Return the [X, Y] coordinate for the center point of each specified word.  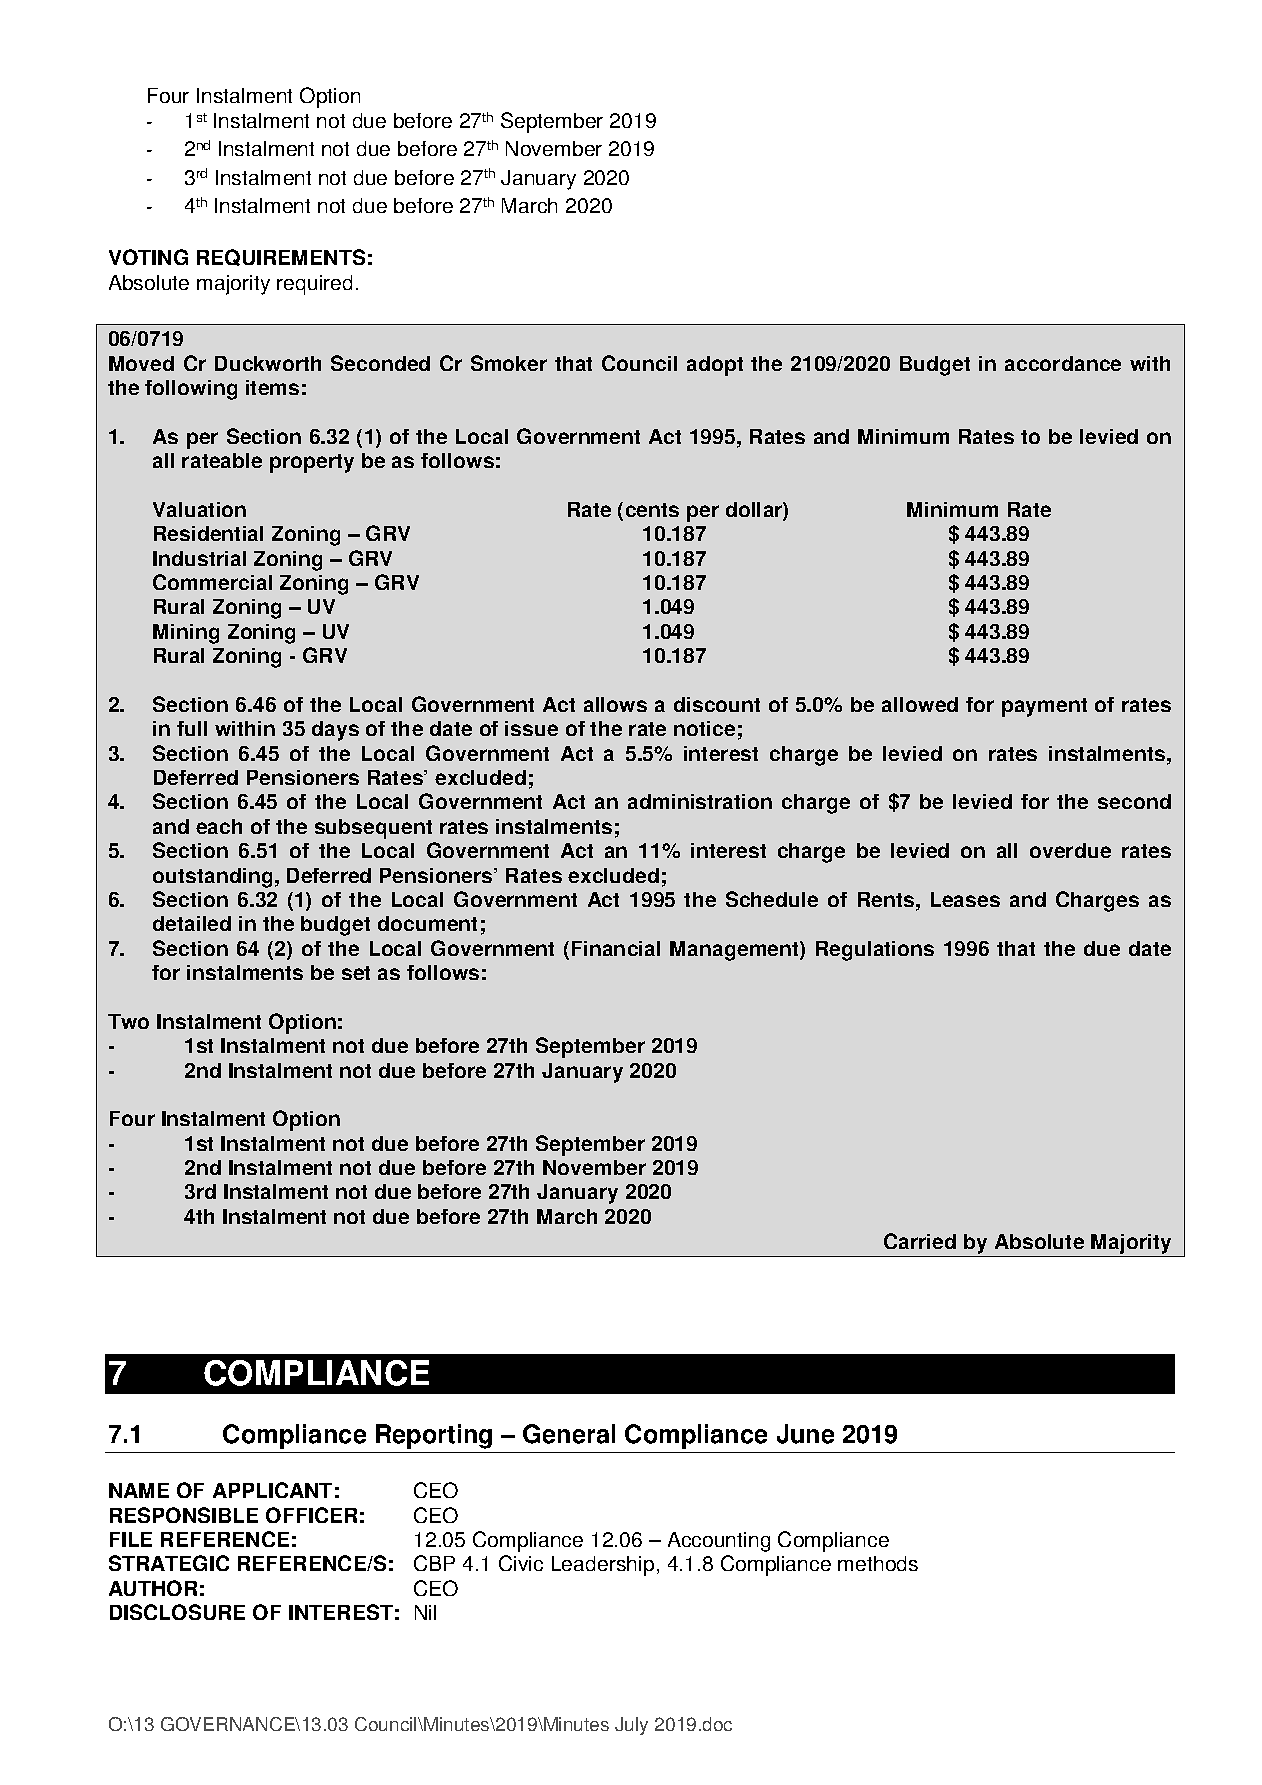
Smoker [509, 363]
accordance [1063, 363]
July [631, 1726]
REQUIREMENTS [281, 257]
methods [878, 1563]
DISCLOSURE [177, 1612]
